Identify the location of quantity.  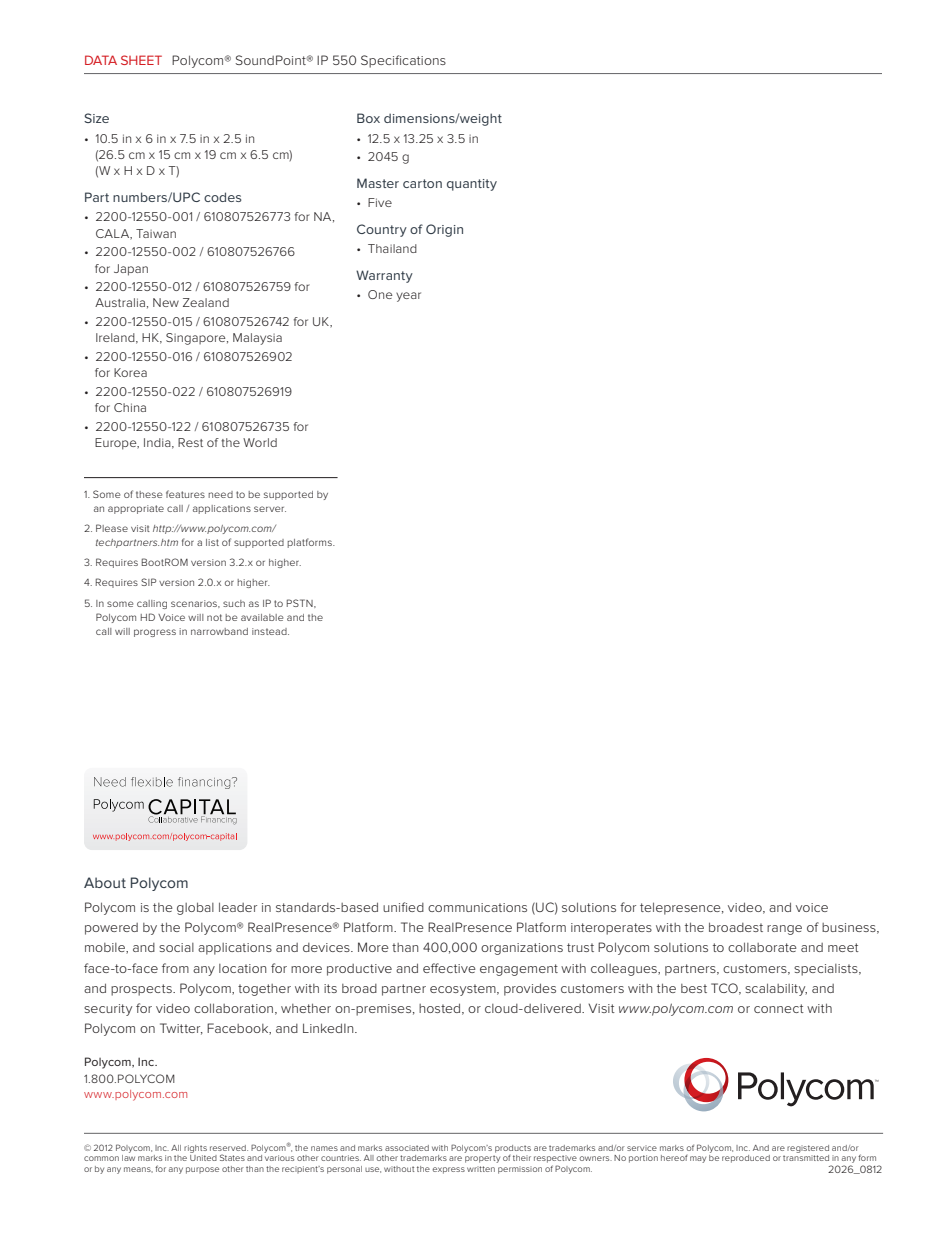
(472, 185).
